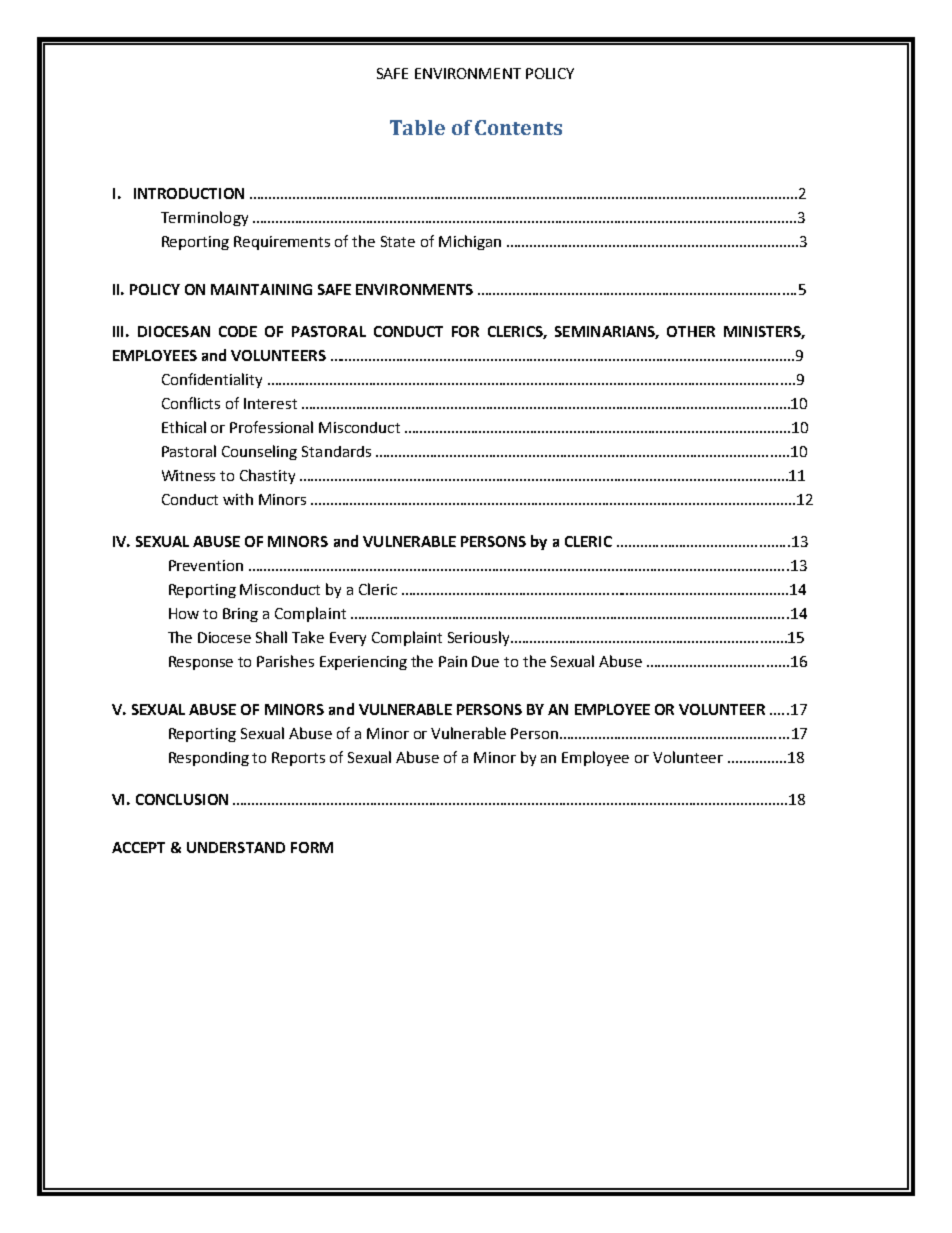 The width and height of the screenshot is (952, 1233). What do you see at coordinates (312, 847) in the screenshot?
I see `FORM` at bounding box center [312, 847].
